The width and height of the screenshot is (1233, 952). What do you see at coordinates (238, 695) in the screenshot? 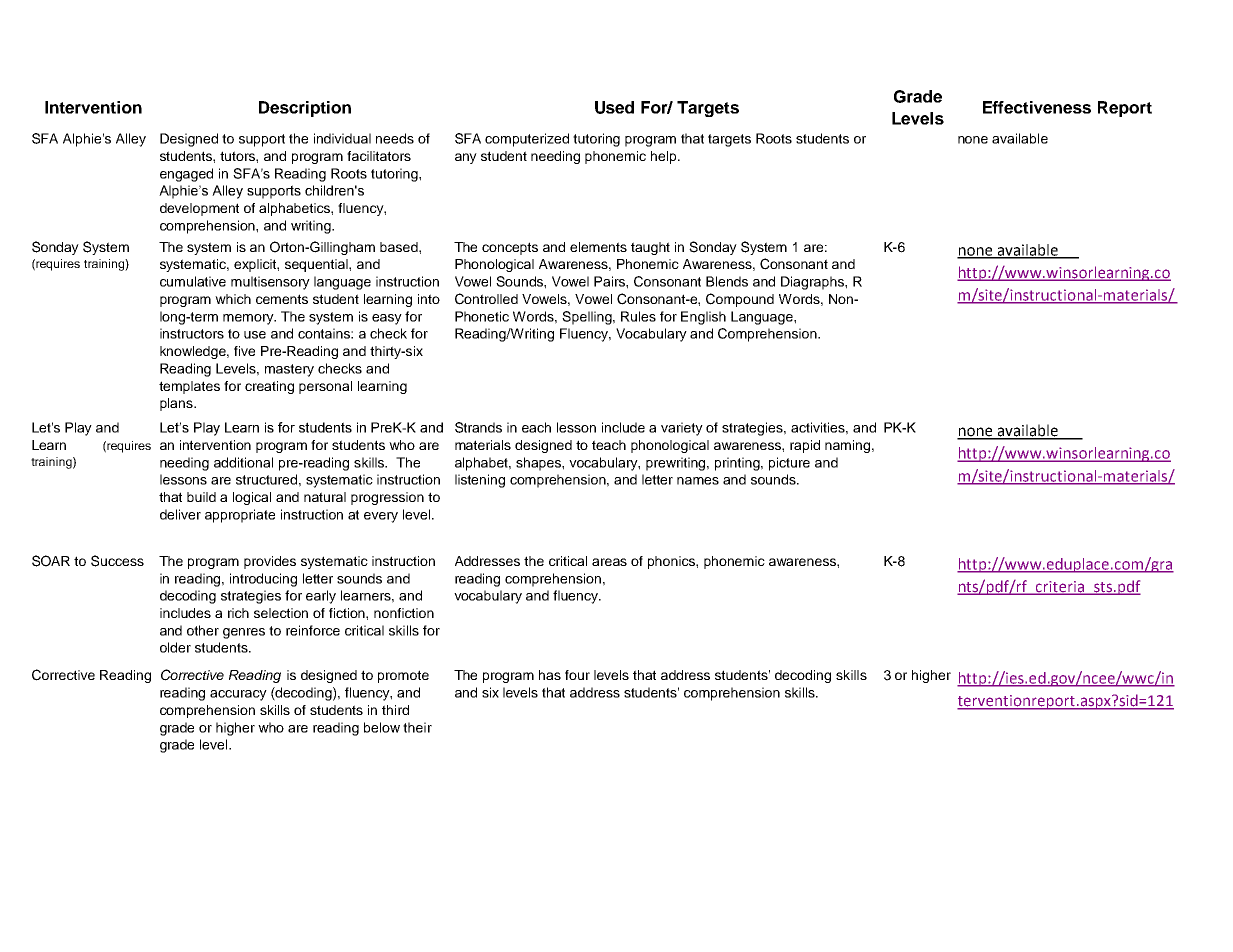
I see `accuracy` at bounding box center [238, 695].
